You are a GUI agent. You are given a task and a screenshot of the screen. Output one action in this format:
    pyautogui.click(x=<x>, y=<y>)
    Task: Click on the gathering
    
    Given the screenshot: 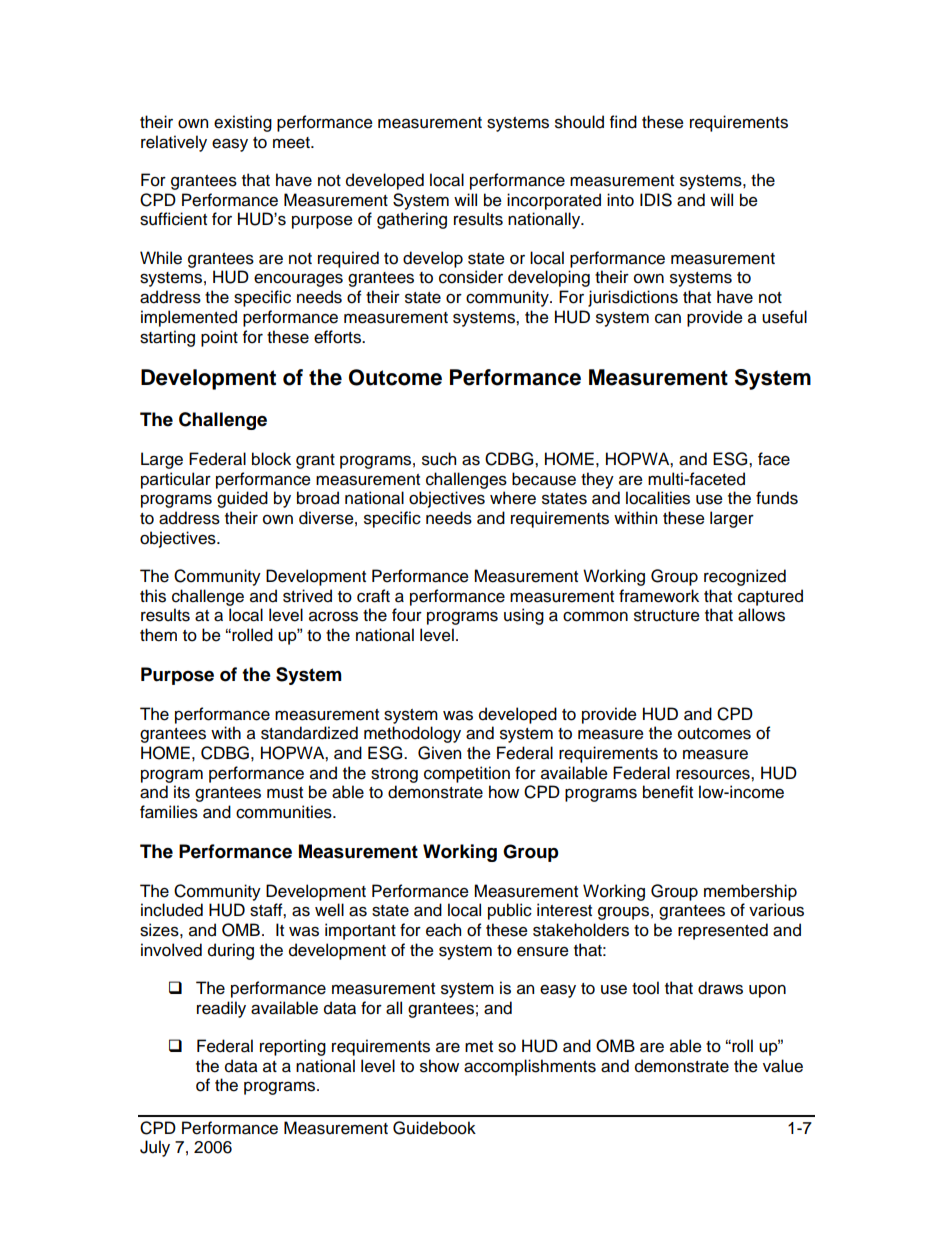 What is the action you would take?
    pyautogui.click(x=412, y=220)
